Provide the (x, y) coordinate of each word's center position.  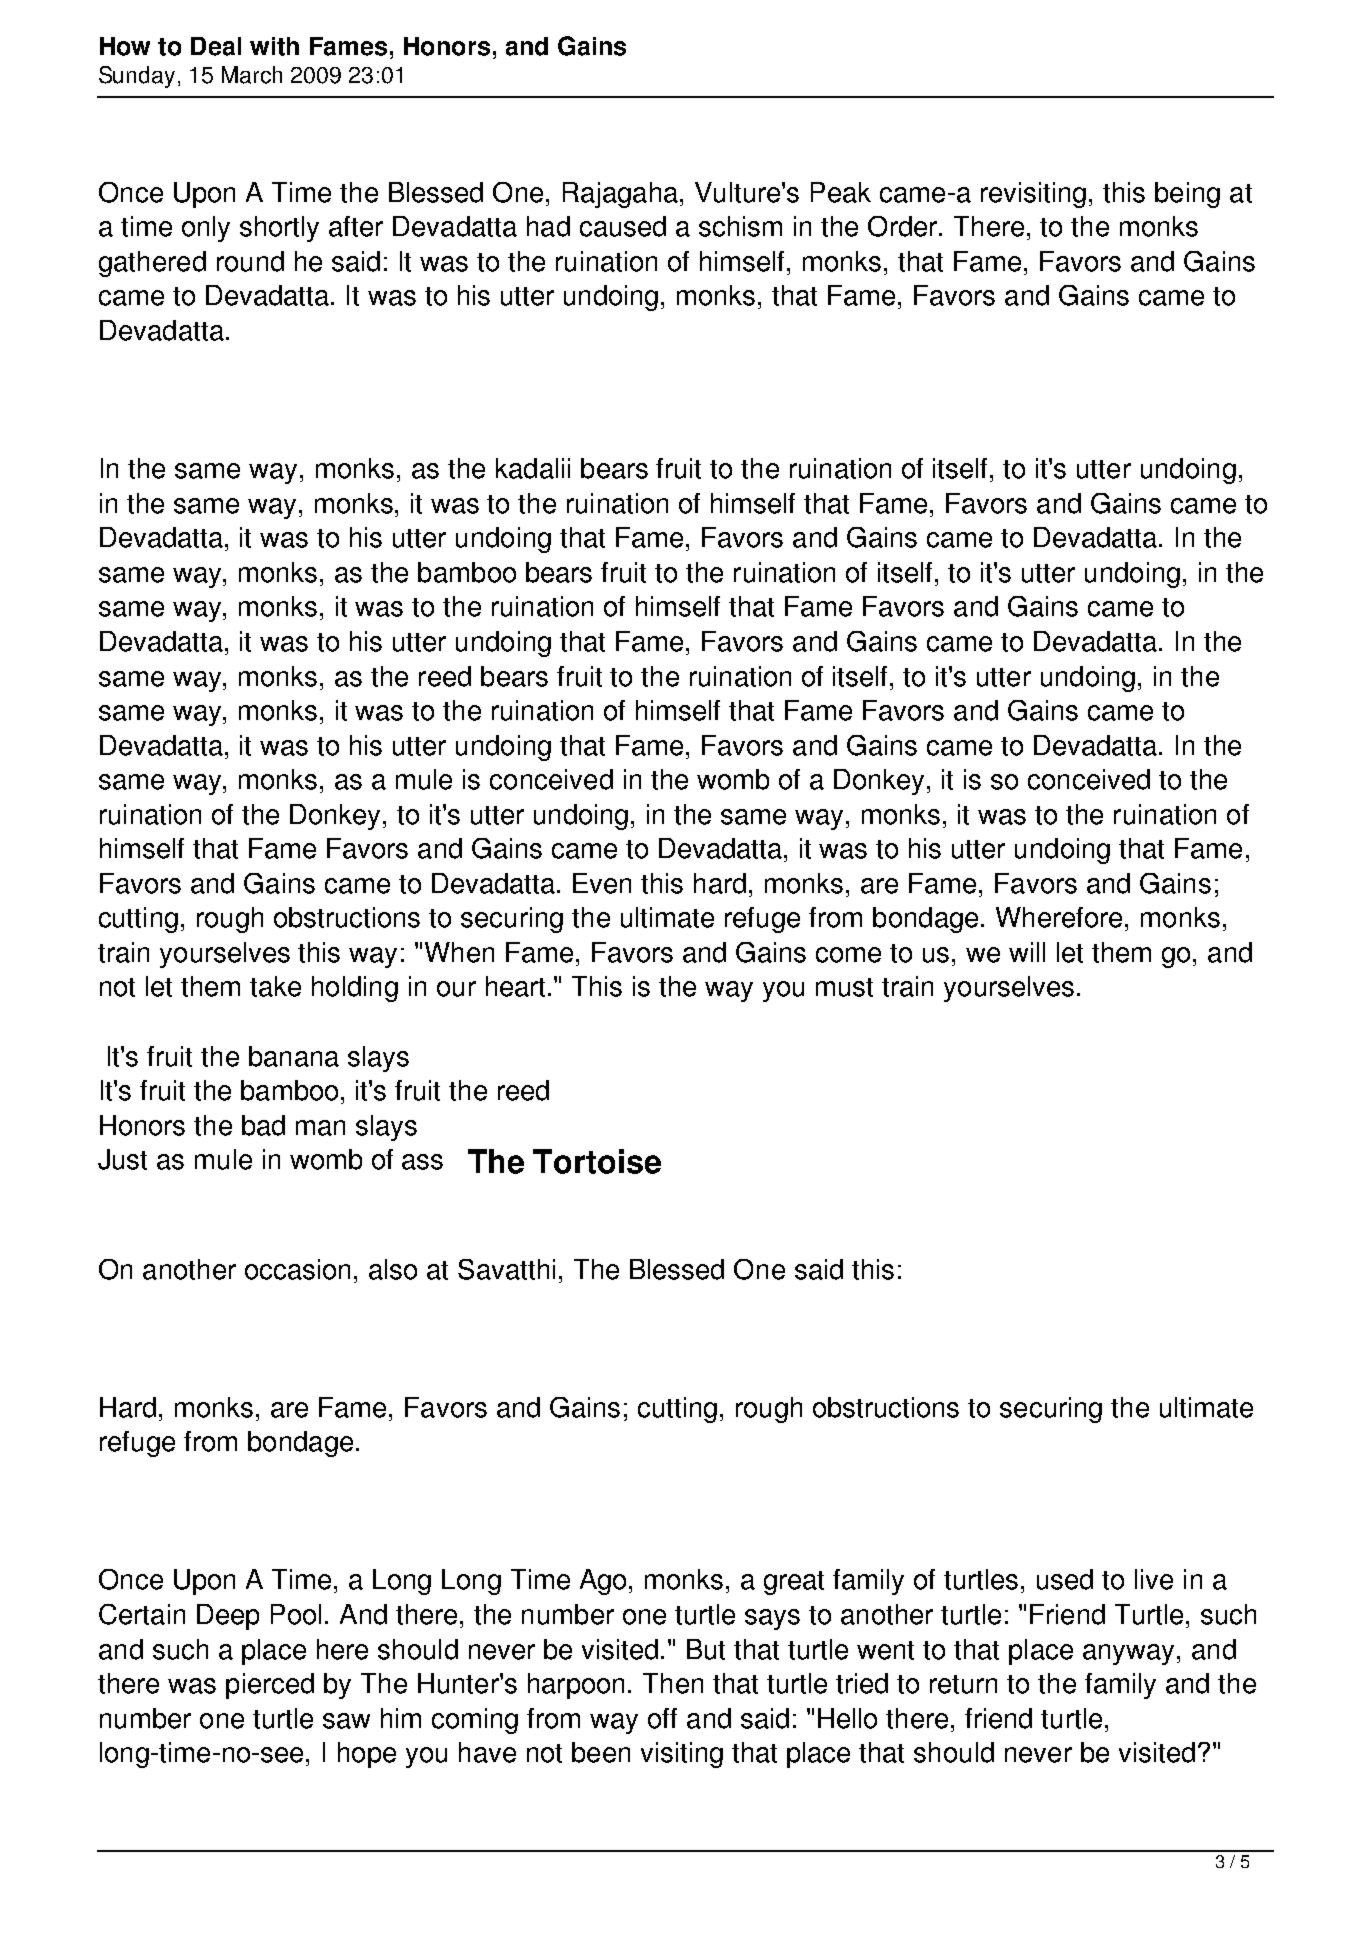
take (275, 986)
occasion (297, 1269)
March (252, 75)
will (1027, 952)
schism (740, 226)
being (1187, 195)
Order (904, 226)
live (1154, 1579)
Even (602, 883)
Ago (603, 1582)
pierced (270, 1686)
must (844, 987)
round (250, 261)
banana (294, 1056)
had (548, 226)
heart (515, 986)
